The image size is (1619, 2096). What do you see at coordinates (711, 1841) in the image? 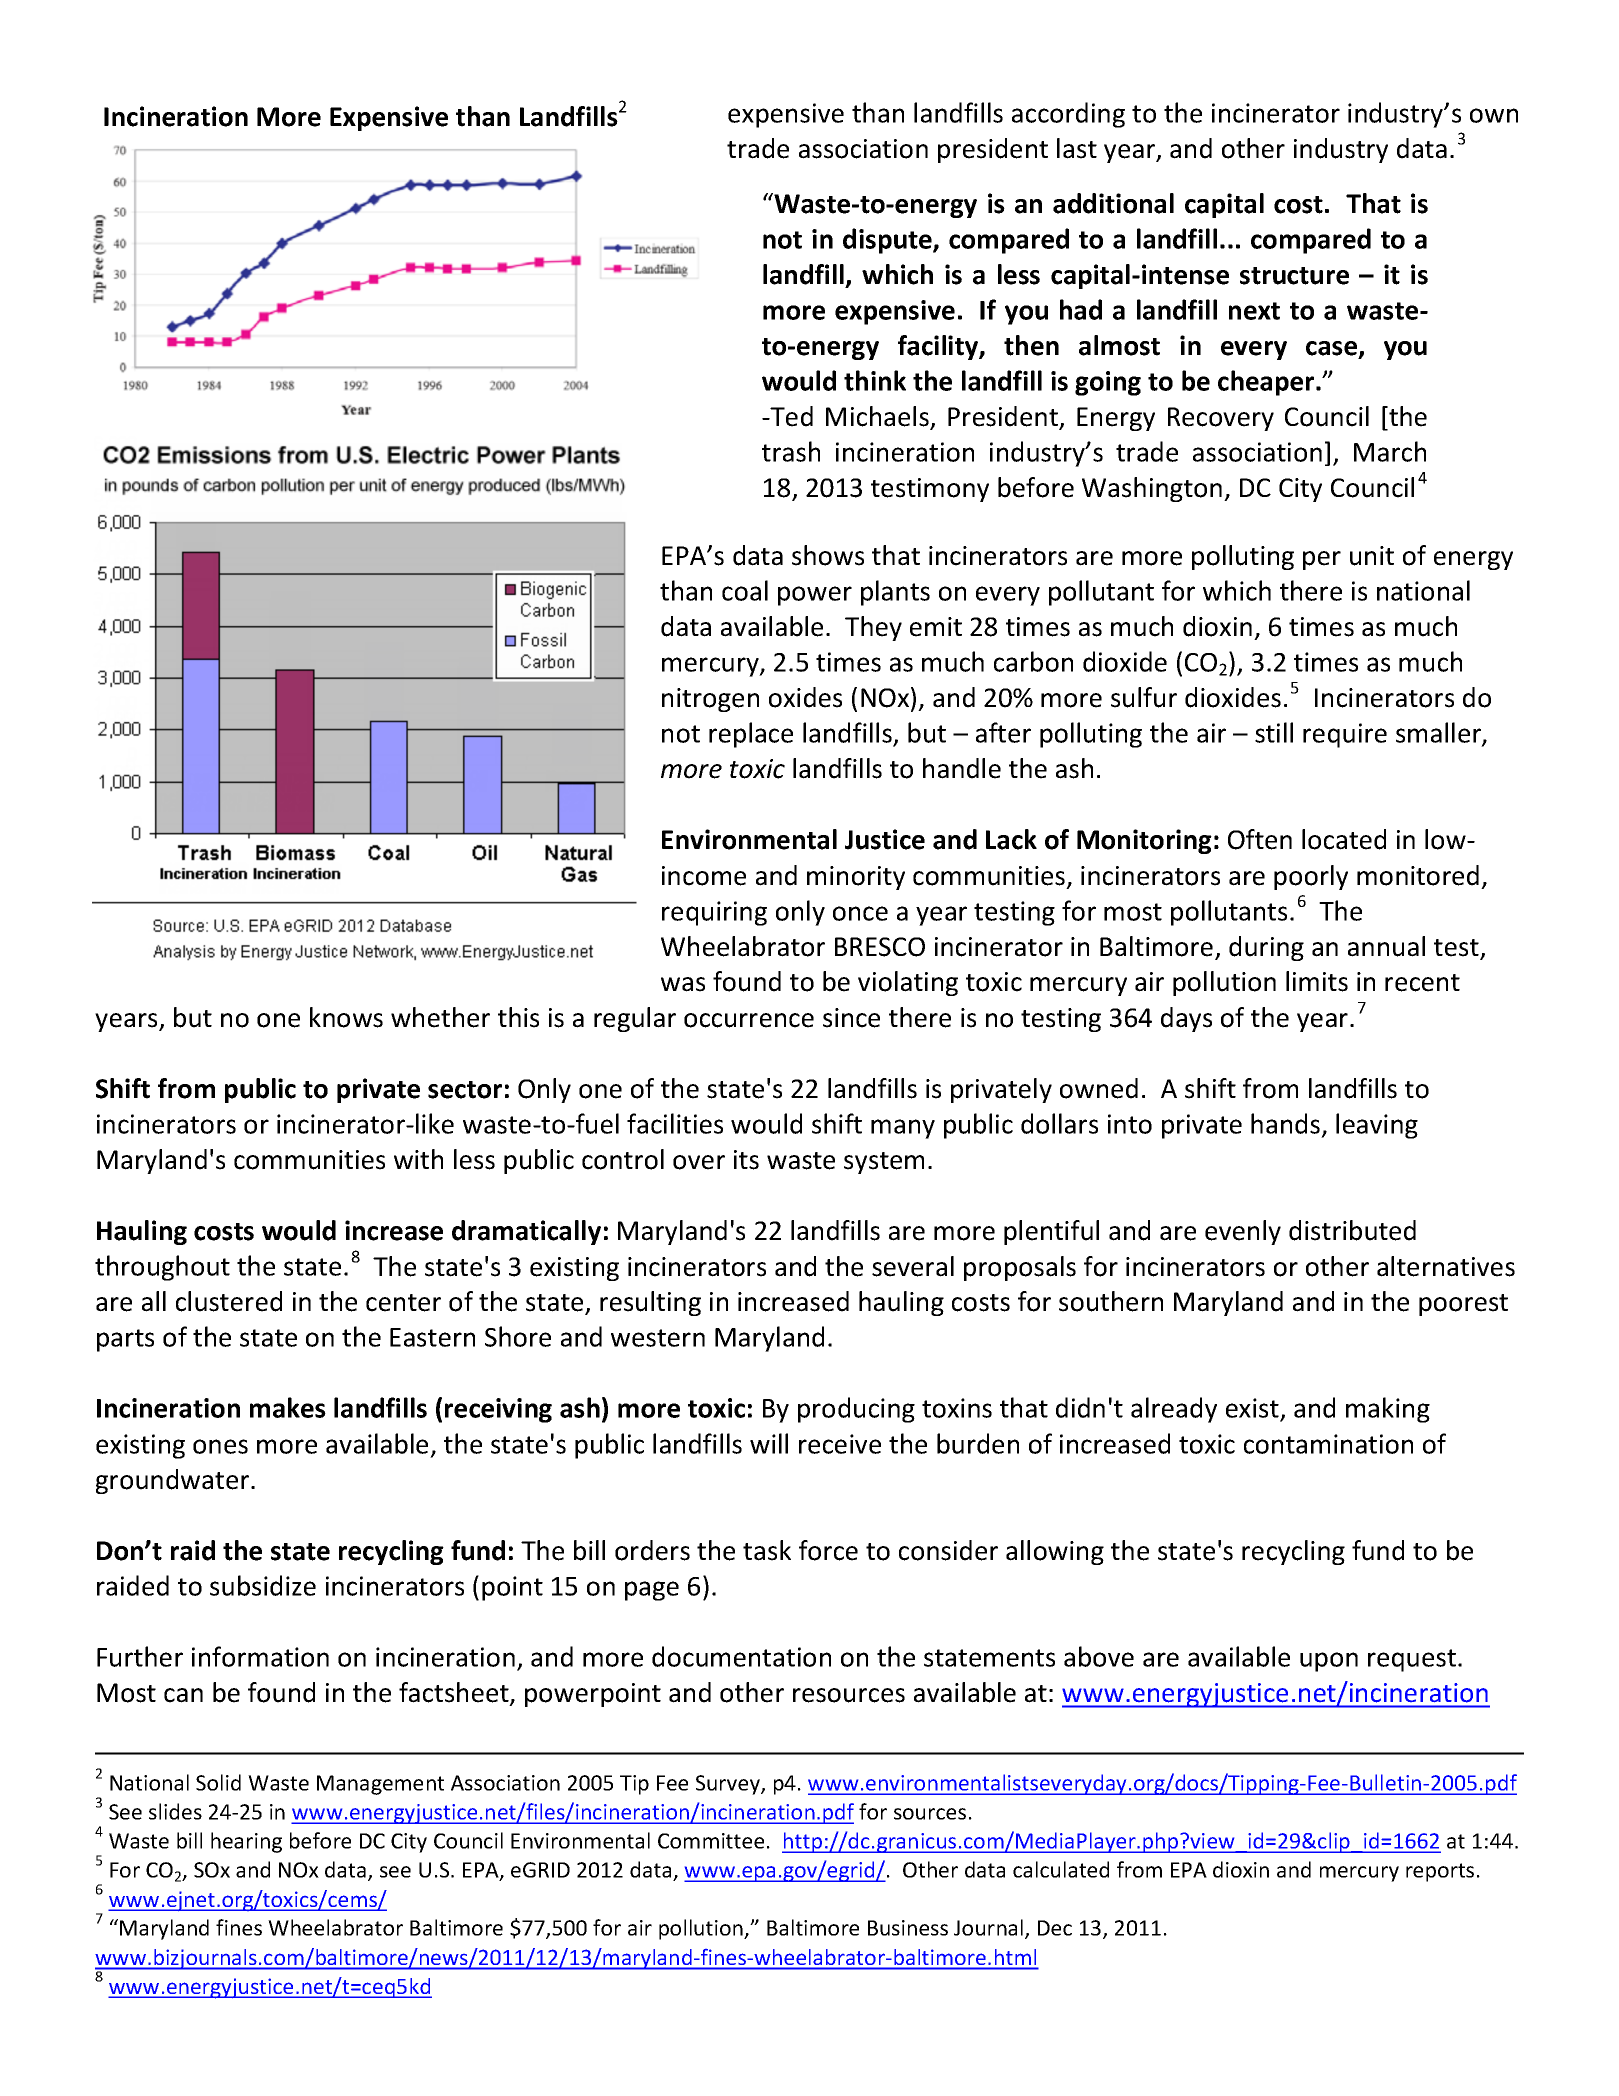
I see `Committee` at bounding box center [711, 1841].
